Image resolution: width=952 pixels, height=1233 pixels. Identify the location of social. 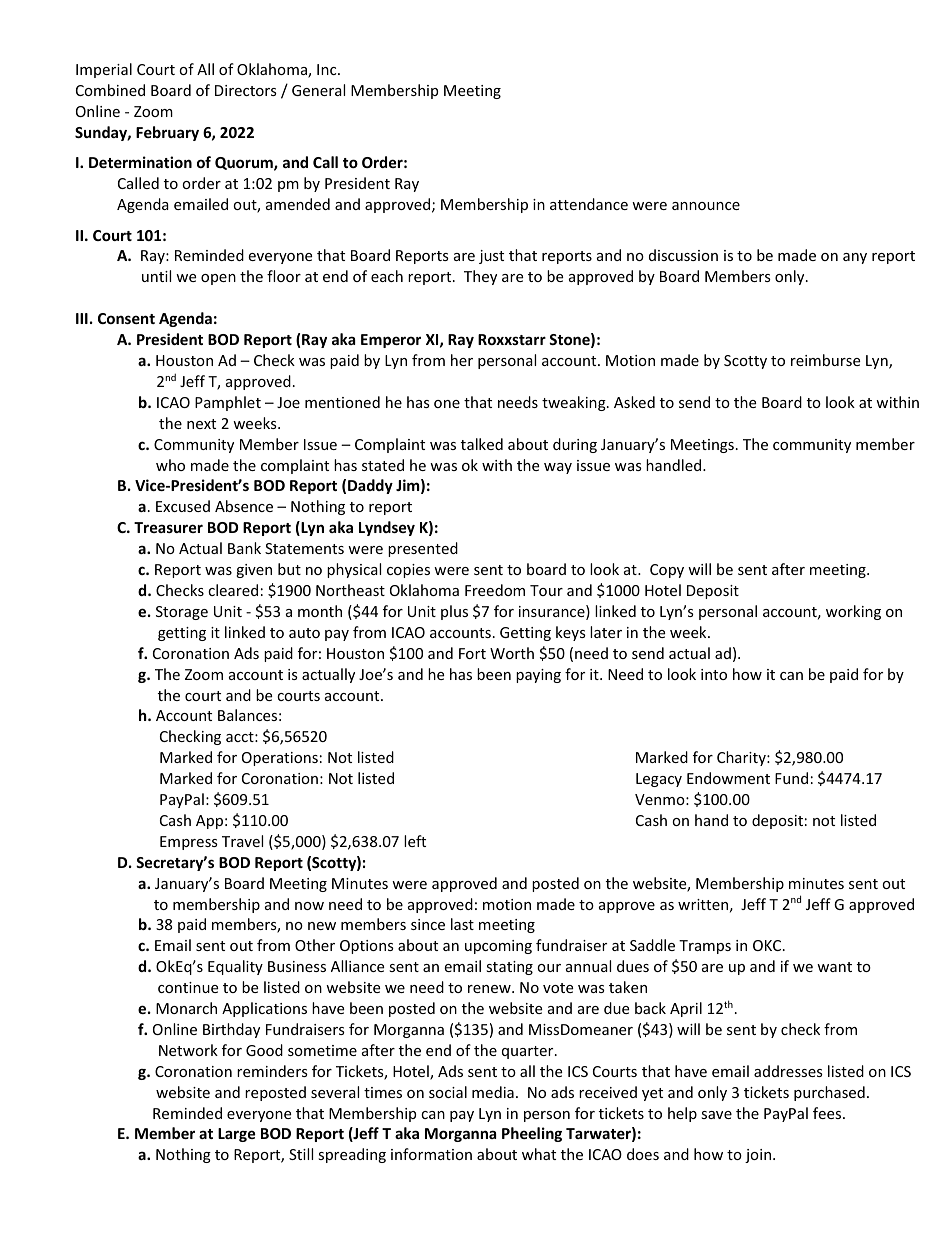
(448, 1092).
